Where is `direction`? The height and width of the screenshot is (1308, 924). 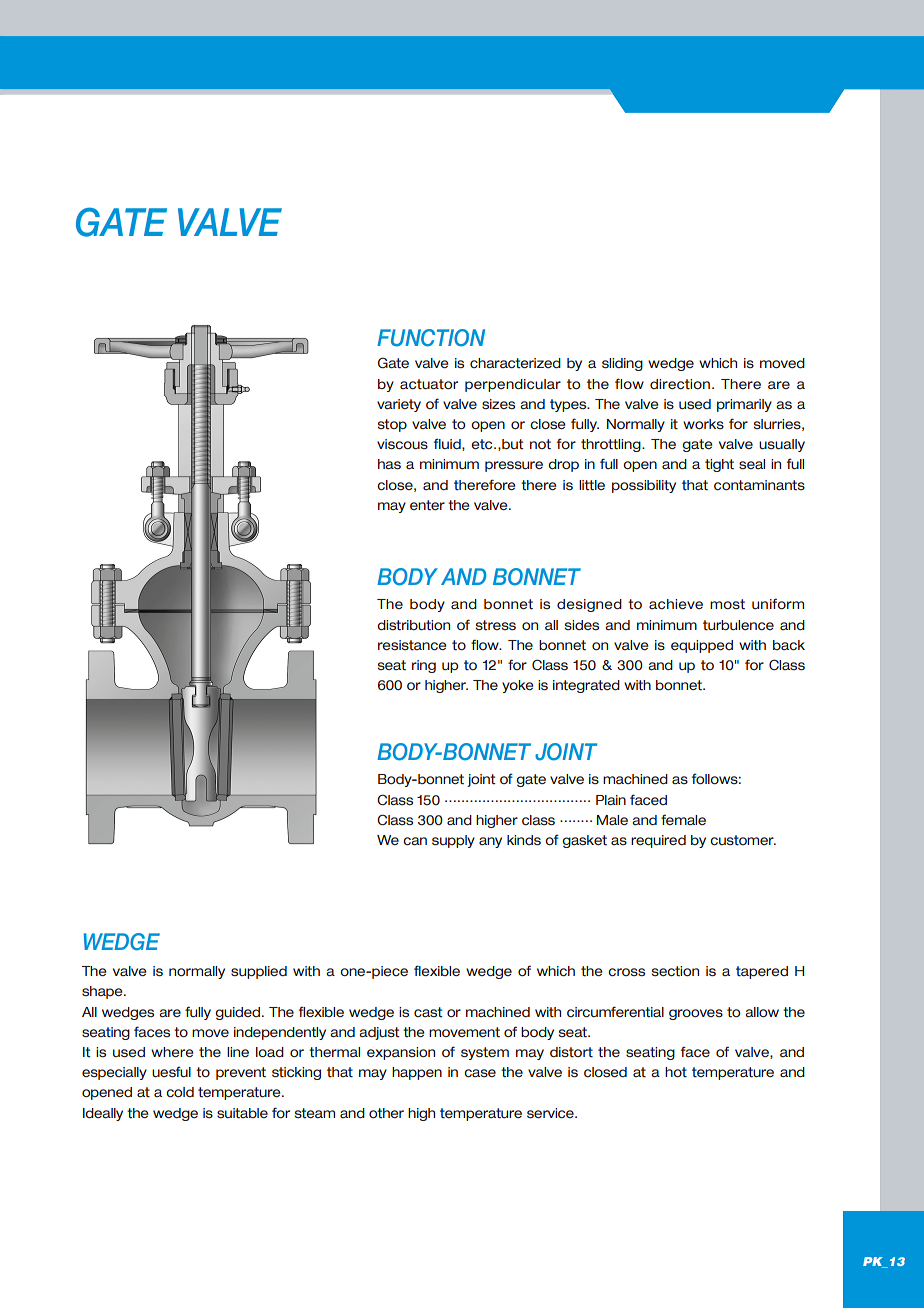 direction is located at coordinates (680, 384).
